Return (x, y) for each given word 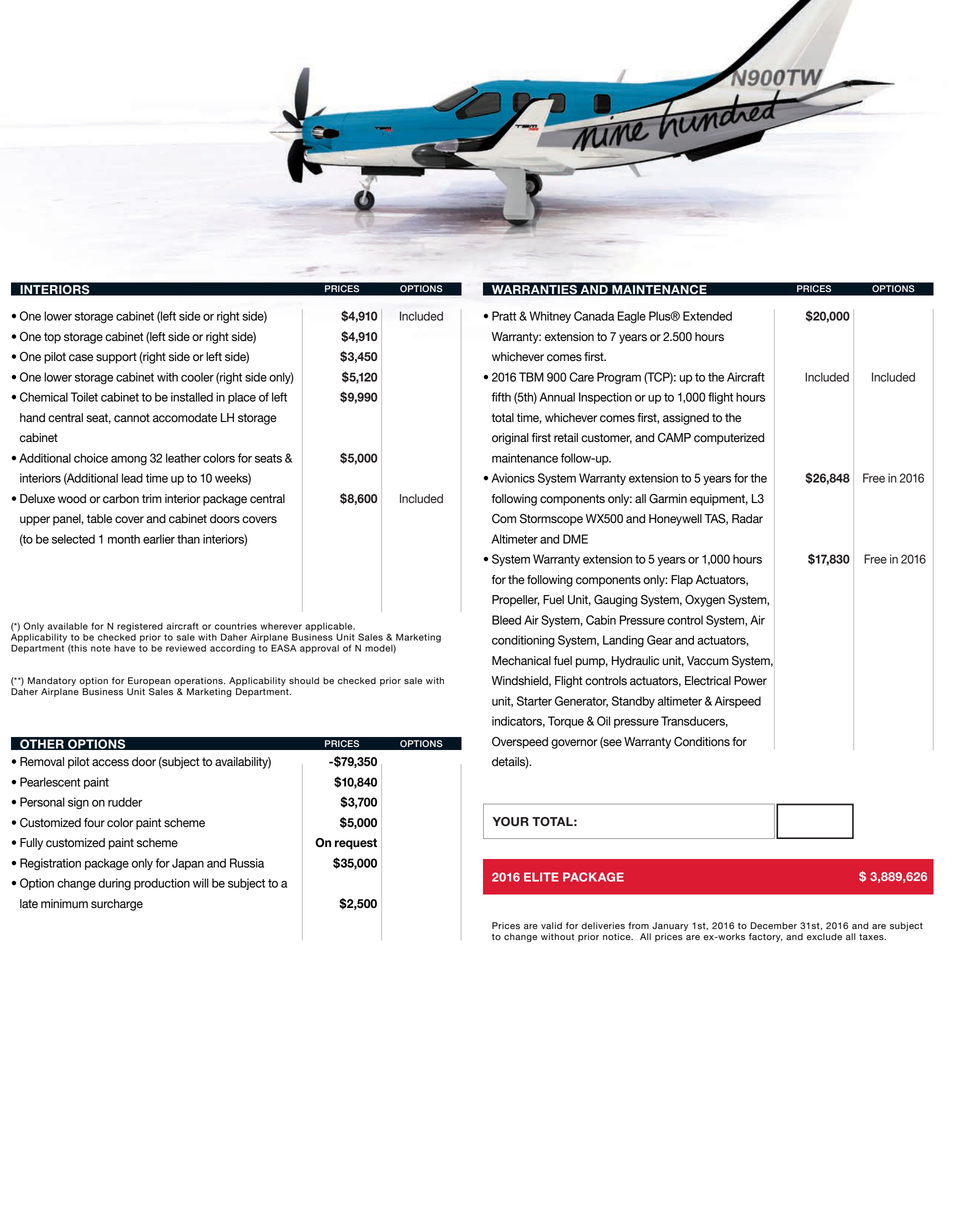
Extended (707, 316)
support (116, 358)
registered (140, 627)
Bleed (506, 620)
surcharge (117, 905)
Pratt (504, 316)
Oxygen (705, 601)
